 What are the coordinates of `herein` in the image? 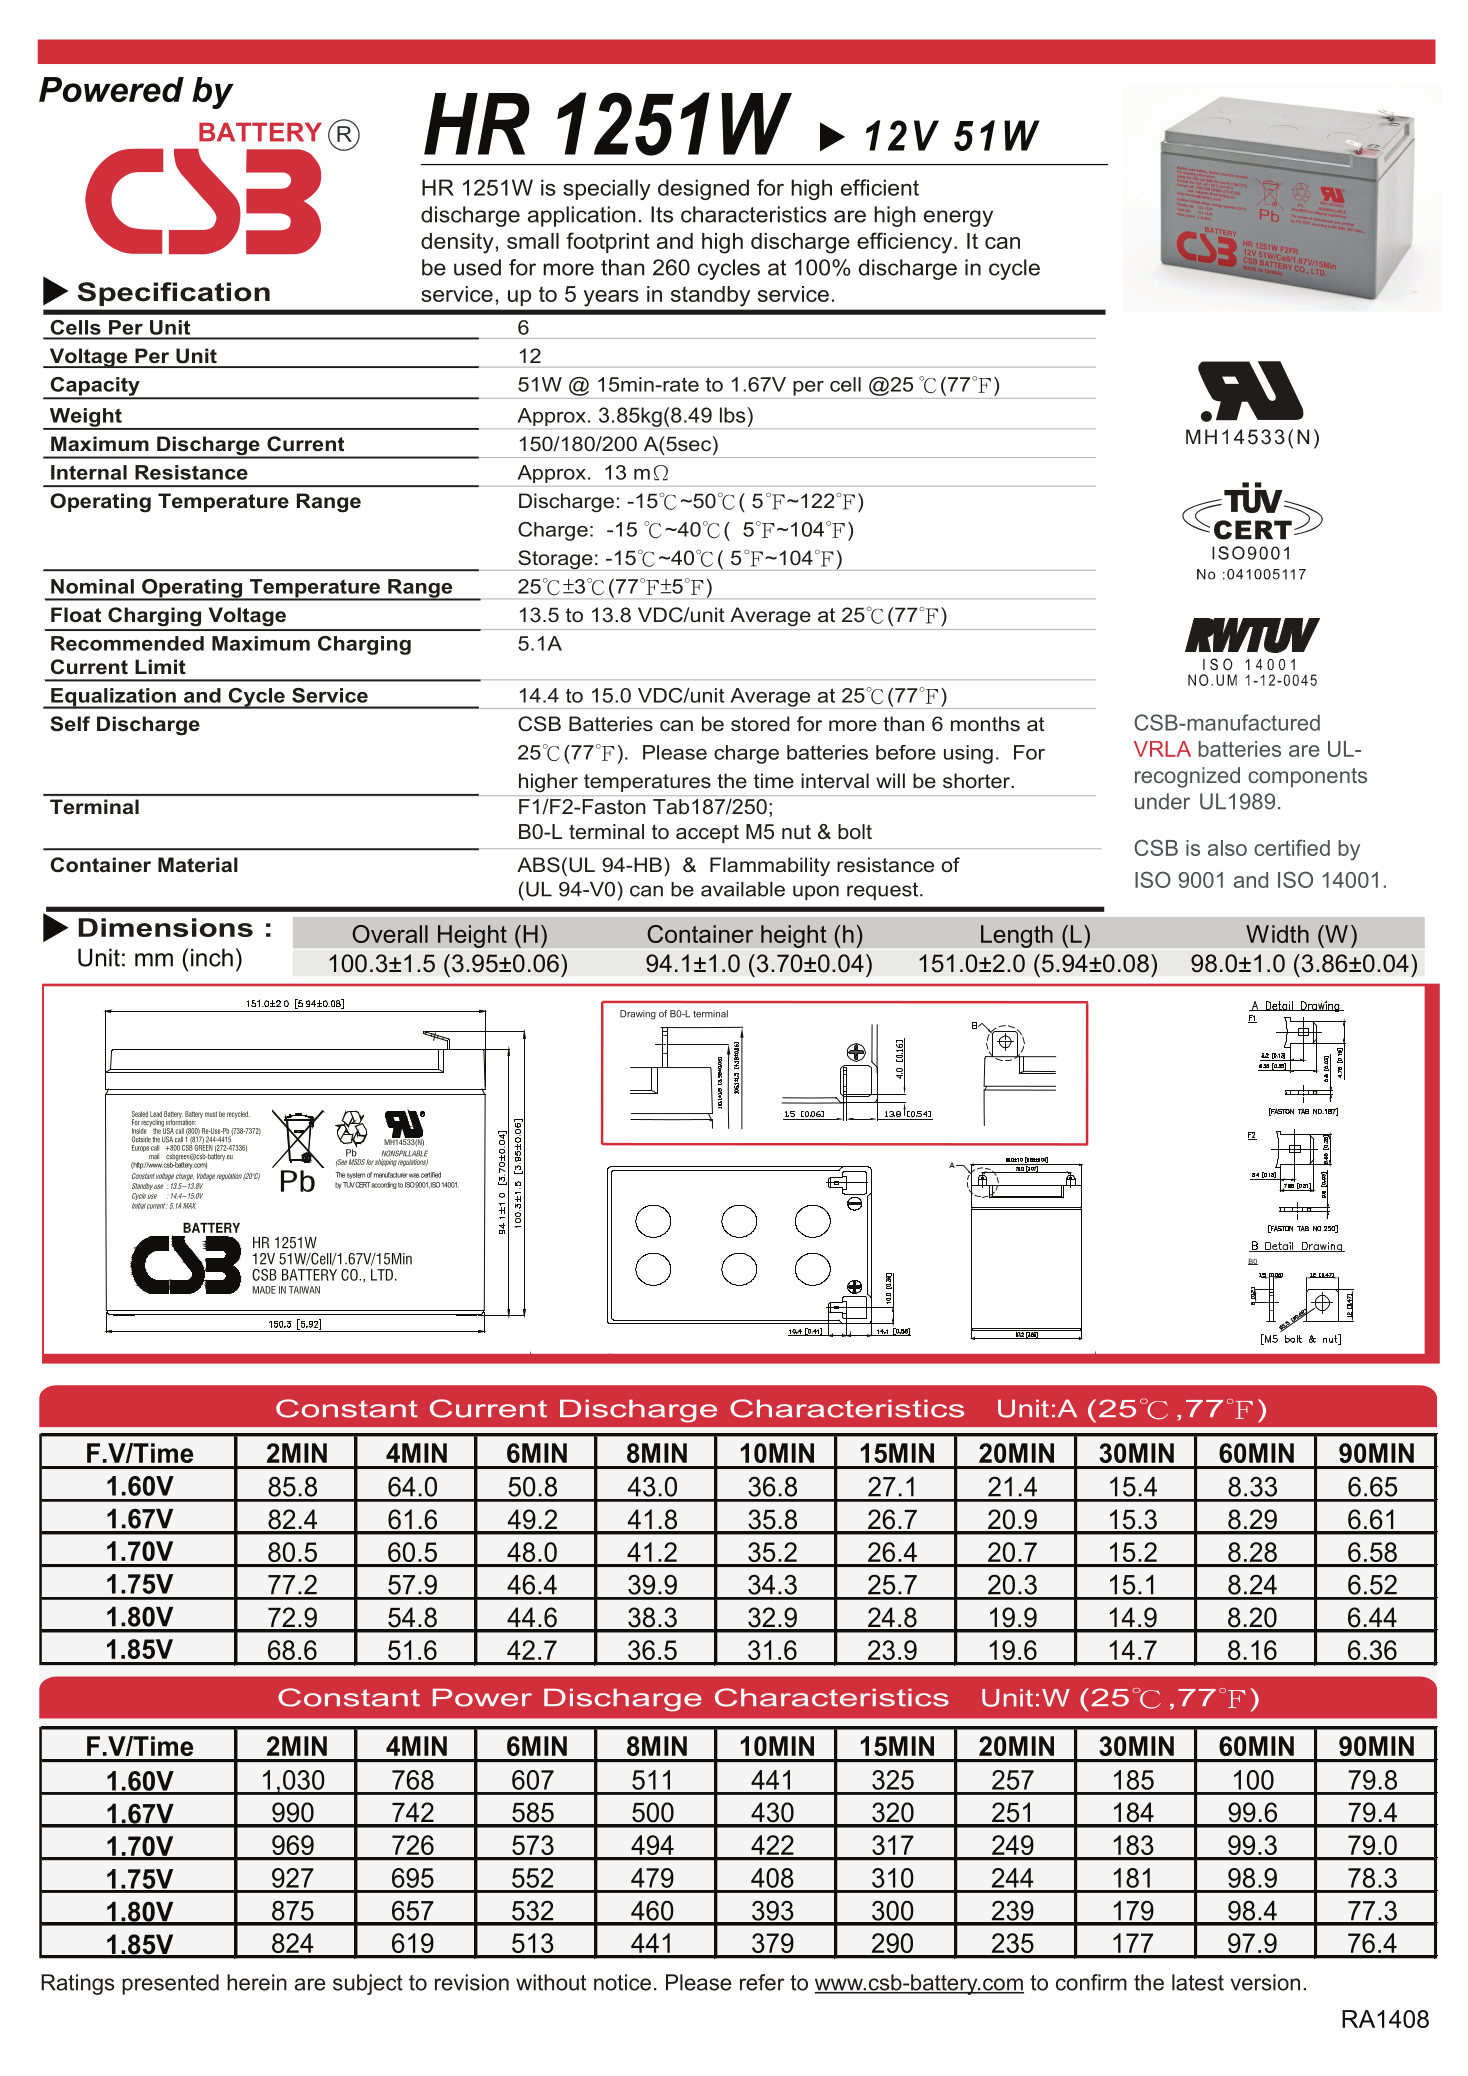 It's located at (257, 1982).
